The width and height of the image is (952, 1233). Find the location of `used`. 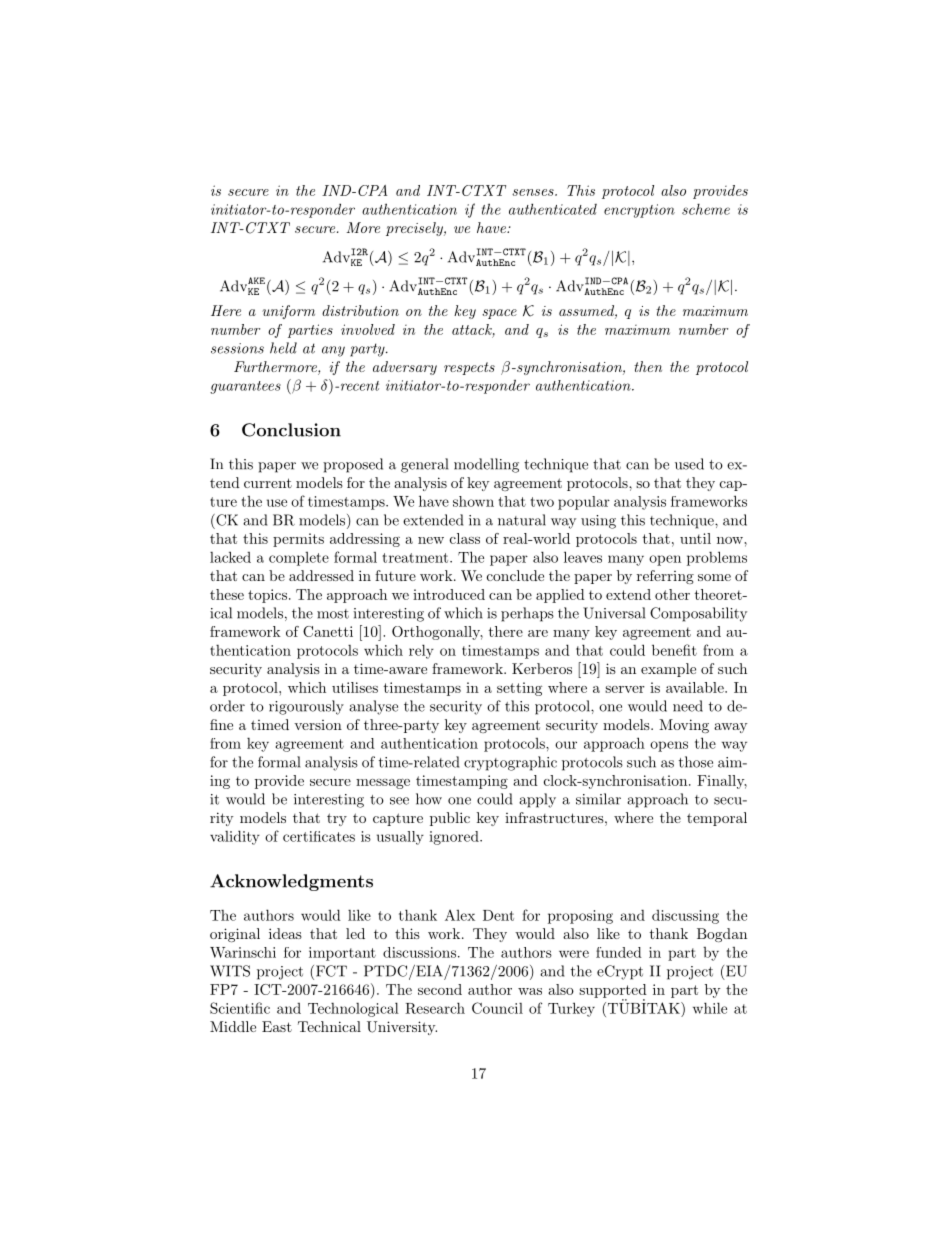

used is located at coordinates (689, 464).
